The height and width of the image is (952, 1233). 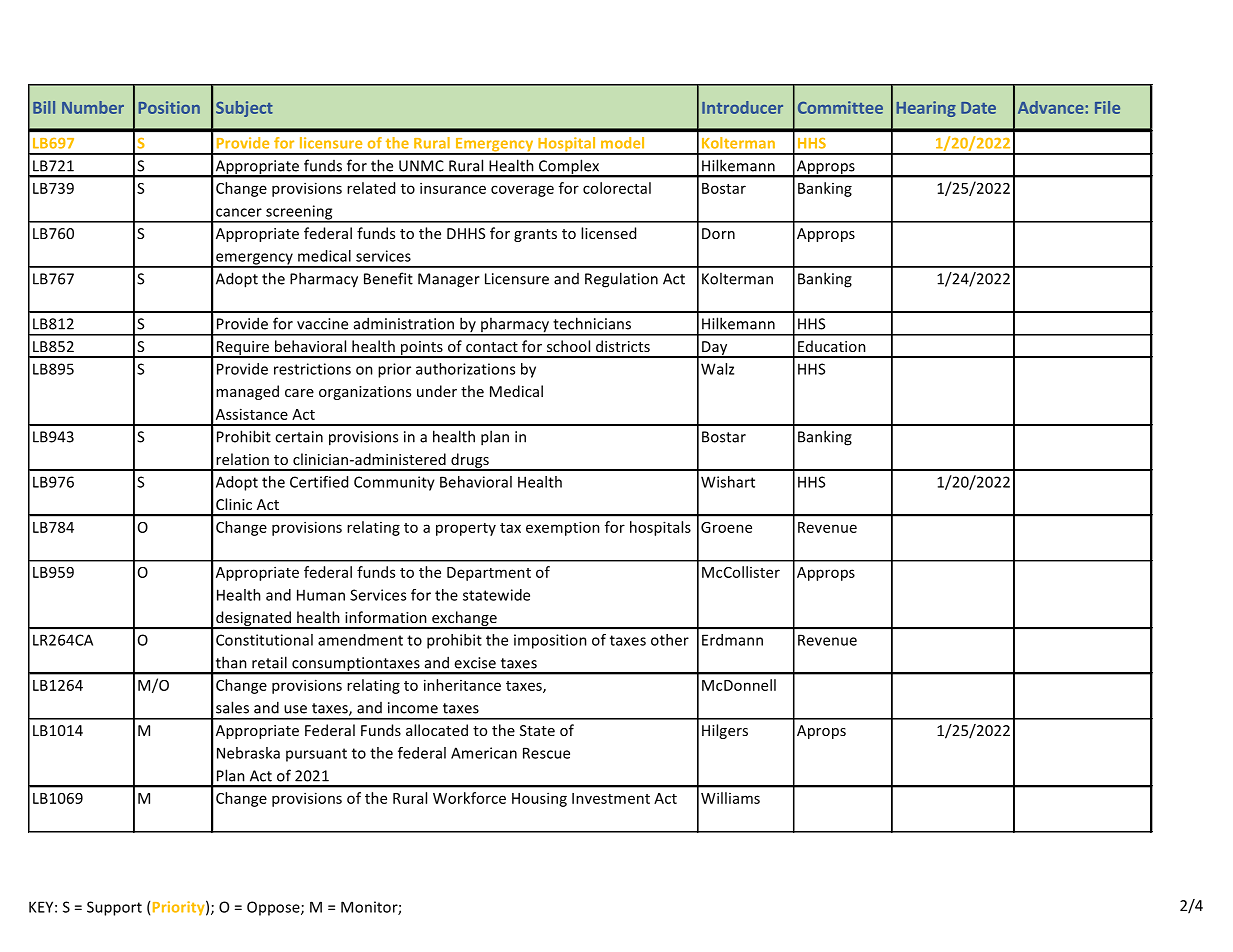 What do you see at coordinates (563, 528) in the image?
I see `exemption` at bounding box center [563, 528].
